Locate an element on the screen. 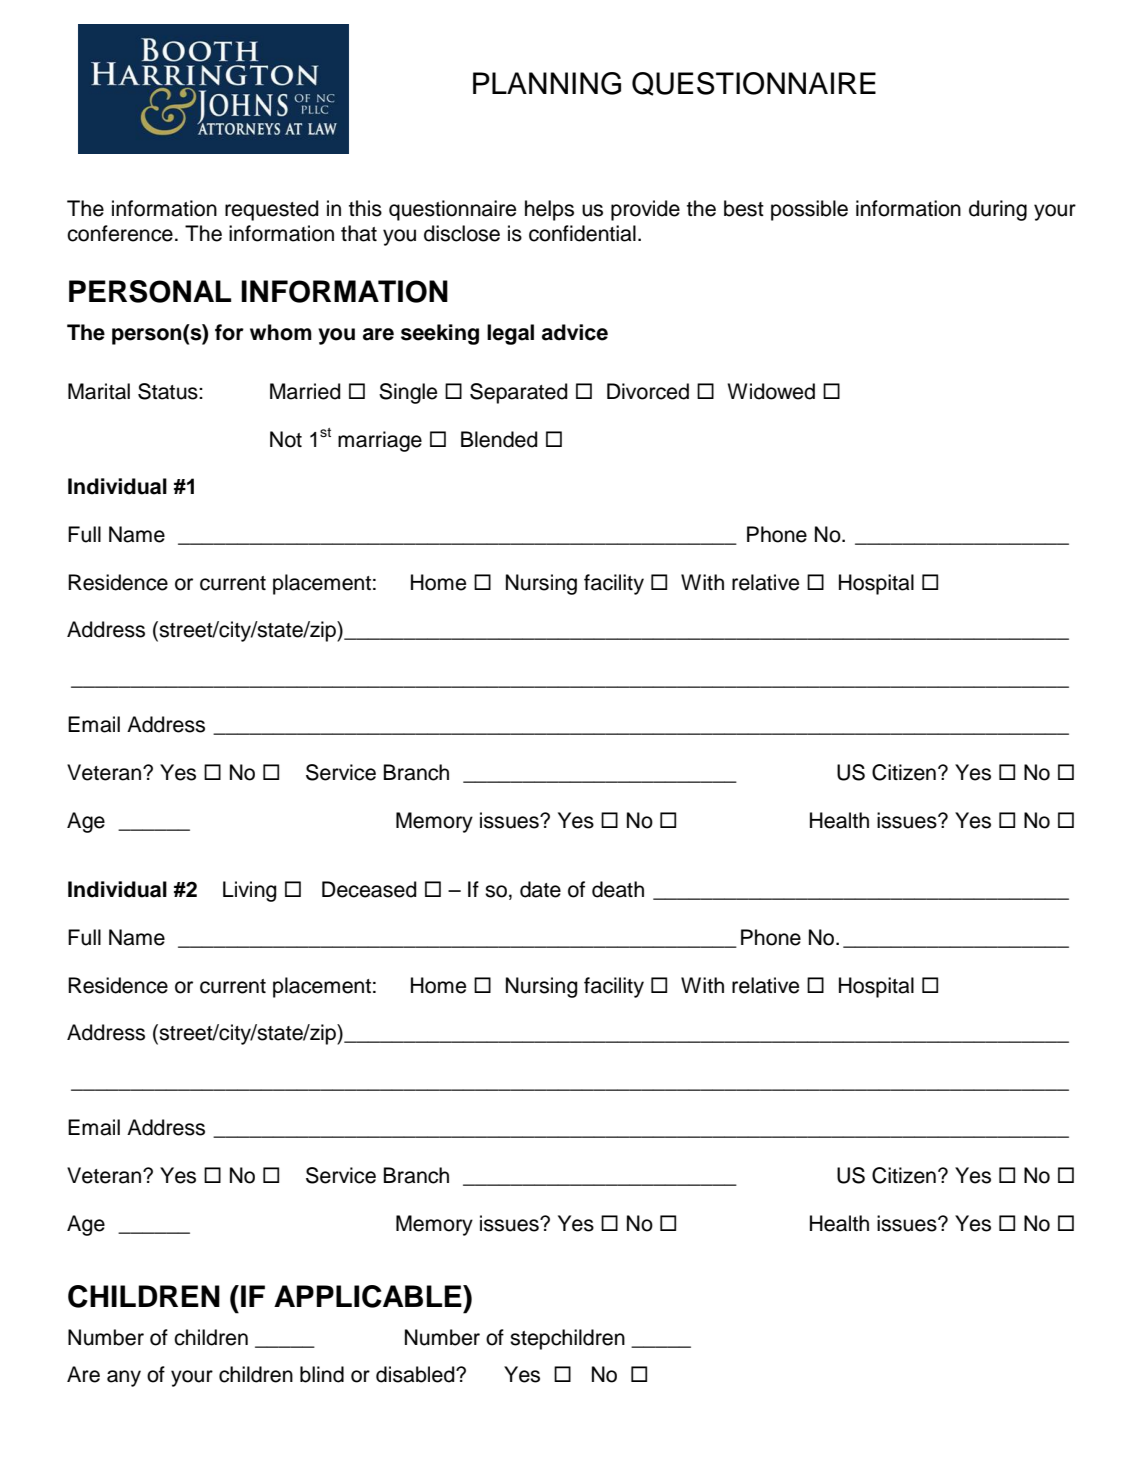 Image resolution: width=1143 pixels, height=1479 pixels. possible is located at coordinates (809, 210).
